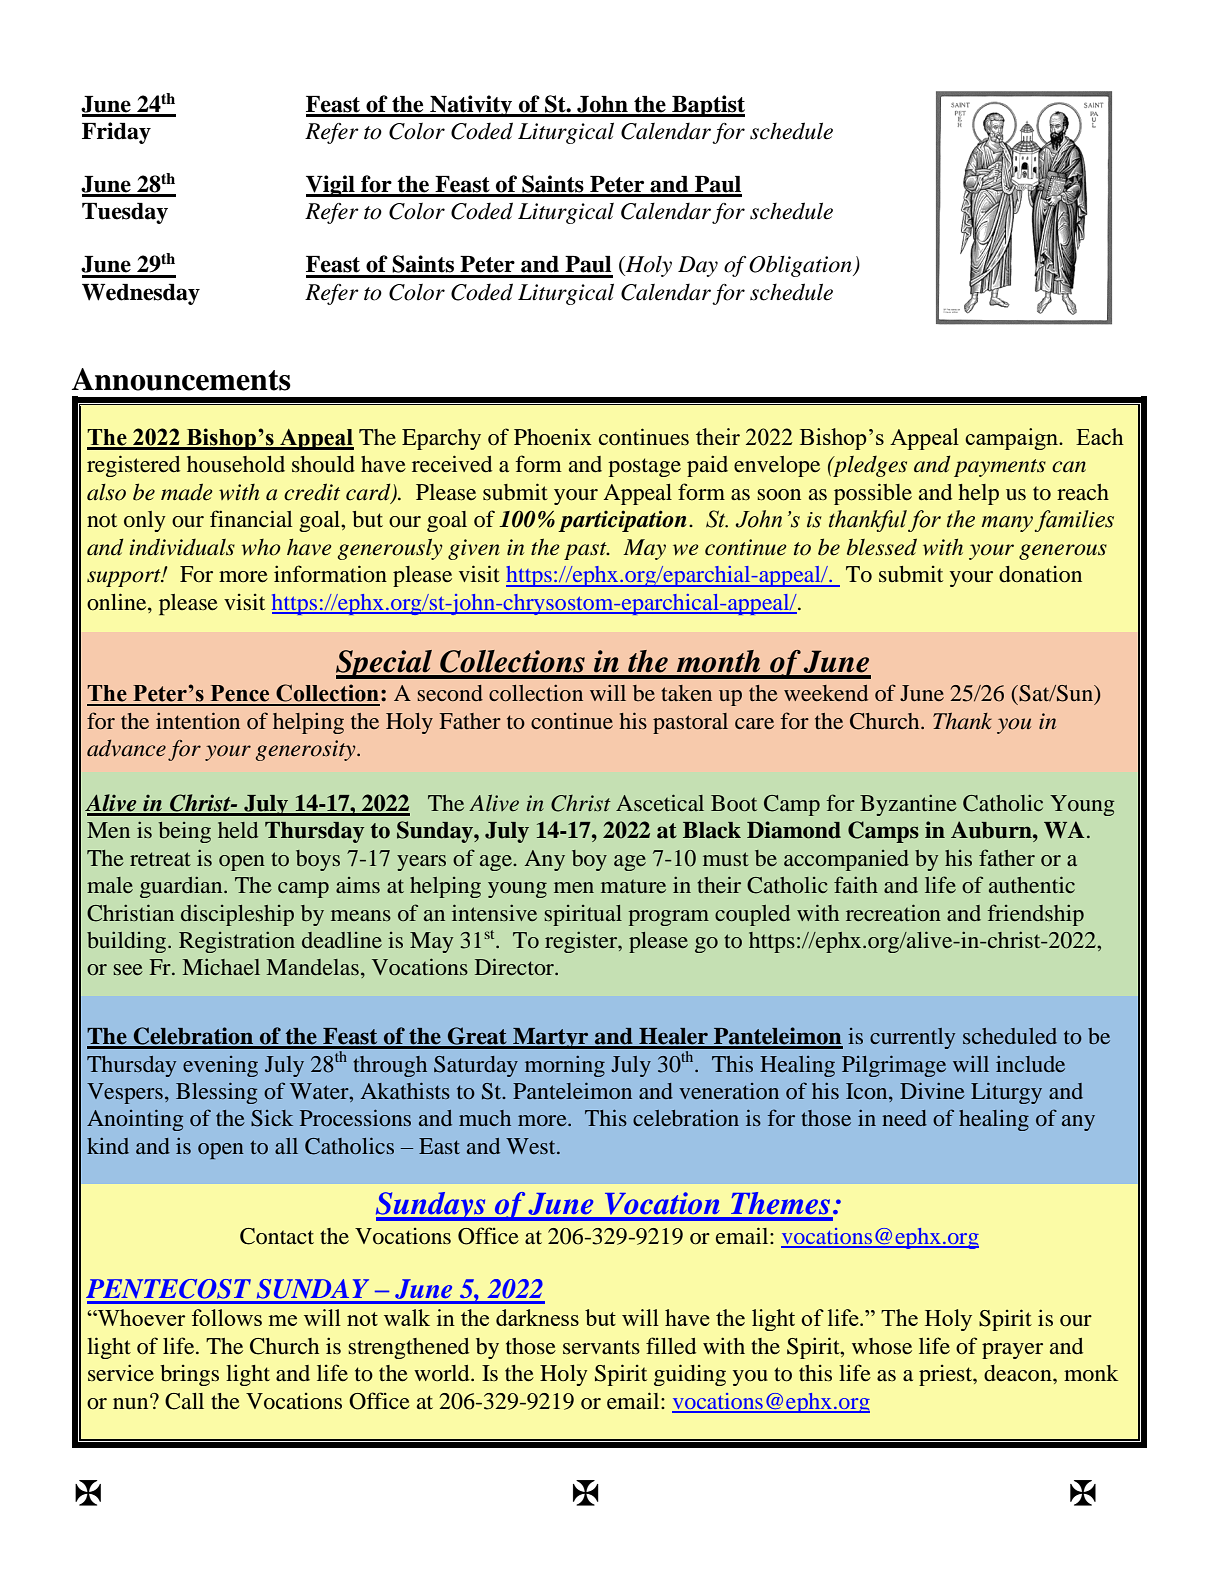 Image resolution: width=1219 pixels, height=1577 pixels. Describe the element at coordinates (189, 1375) in the document. I see `brings` at that location.
